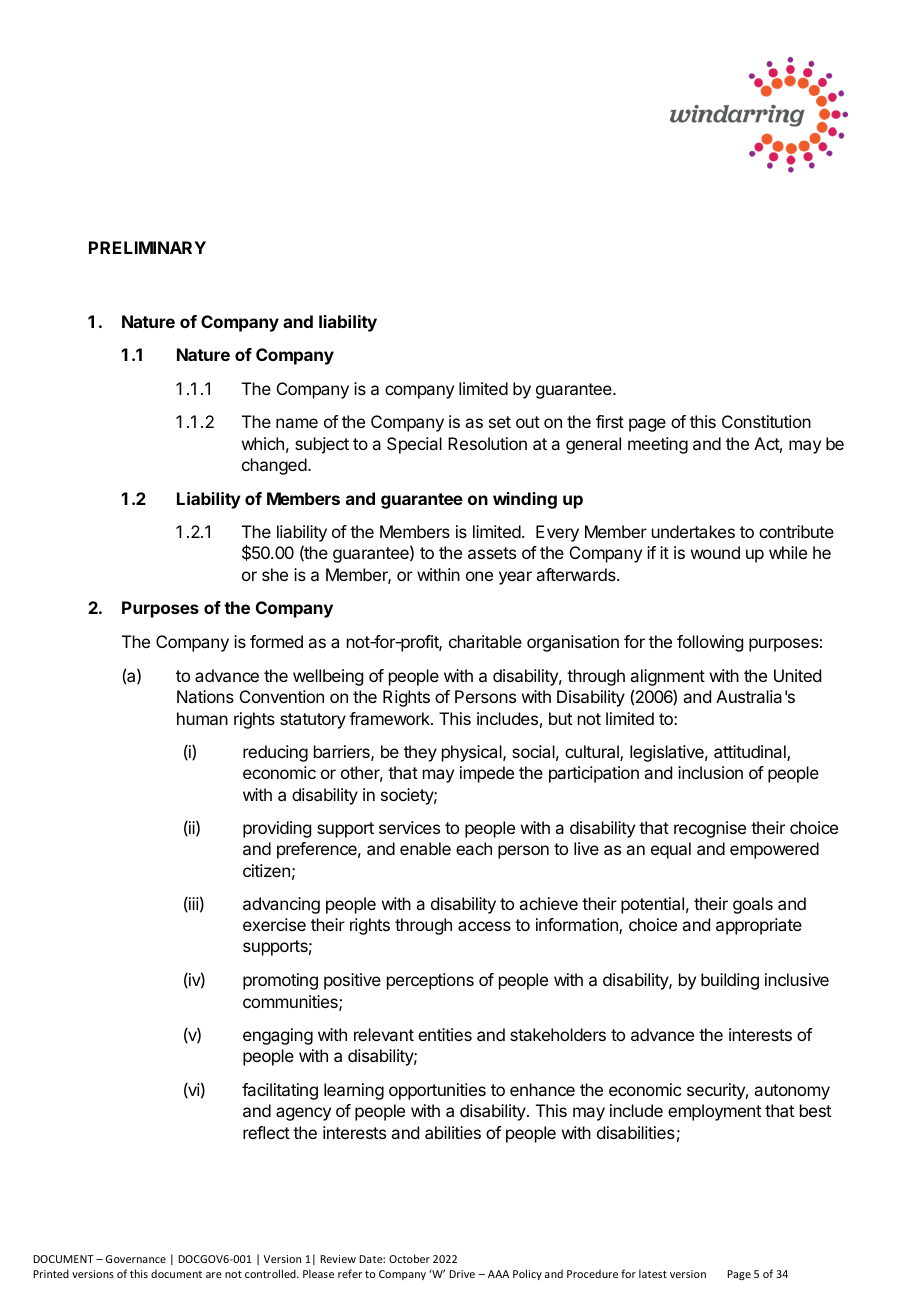  Describe the element at coordinates (280, 981) in the screenshot. I see `promoting` at that location.
